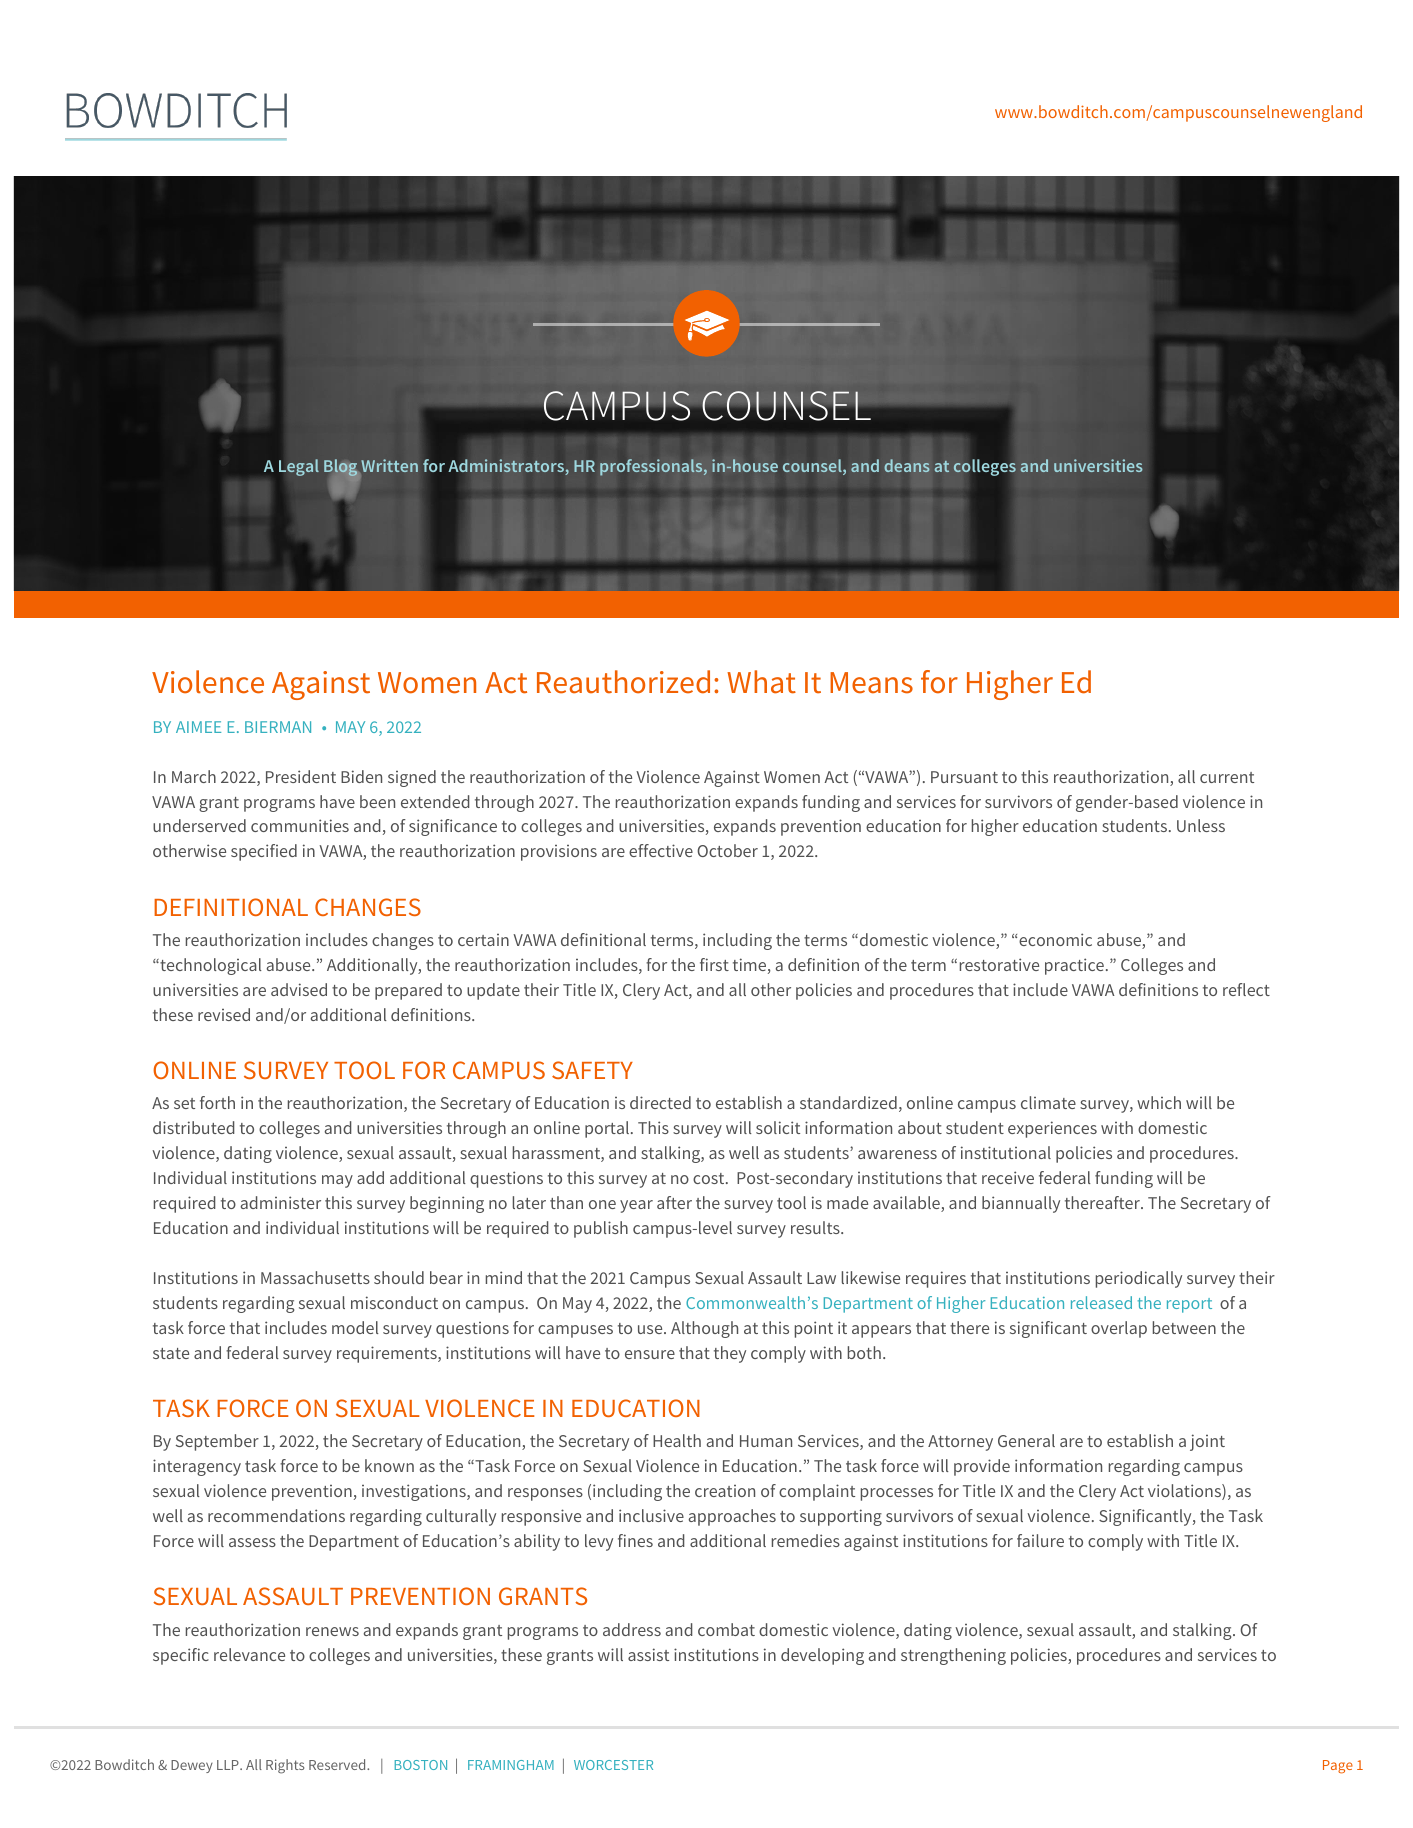 Image resolution: width=1413 pixels, height=1828 pixels. What do you see at coordinates (766, 1441) in the image?
I see `Human` at bounding box center [766, 1441].
